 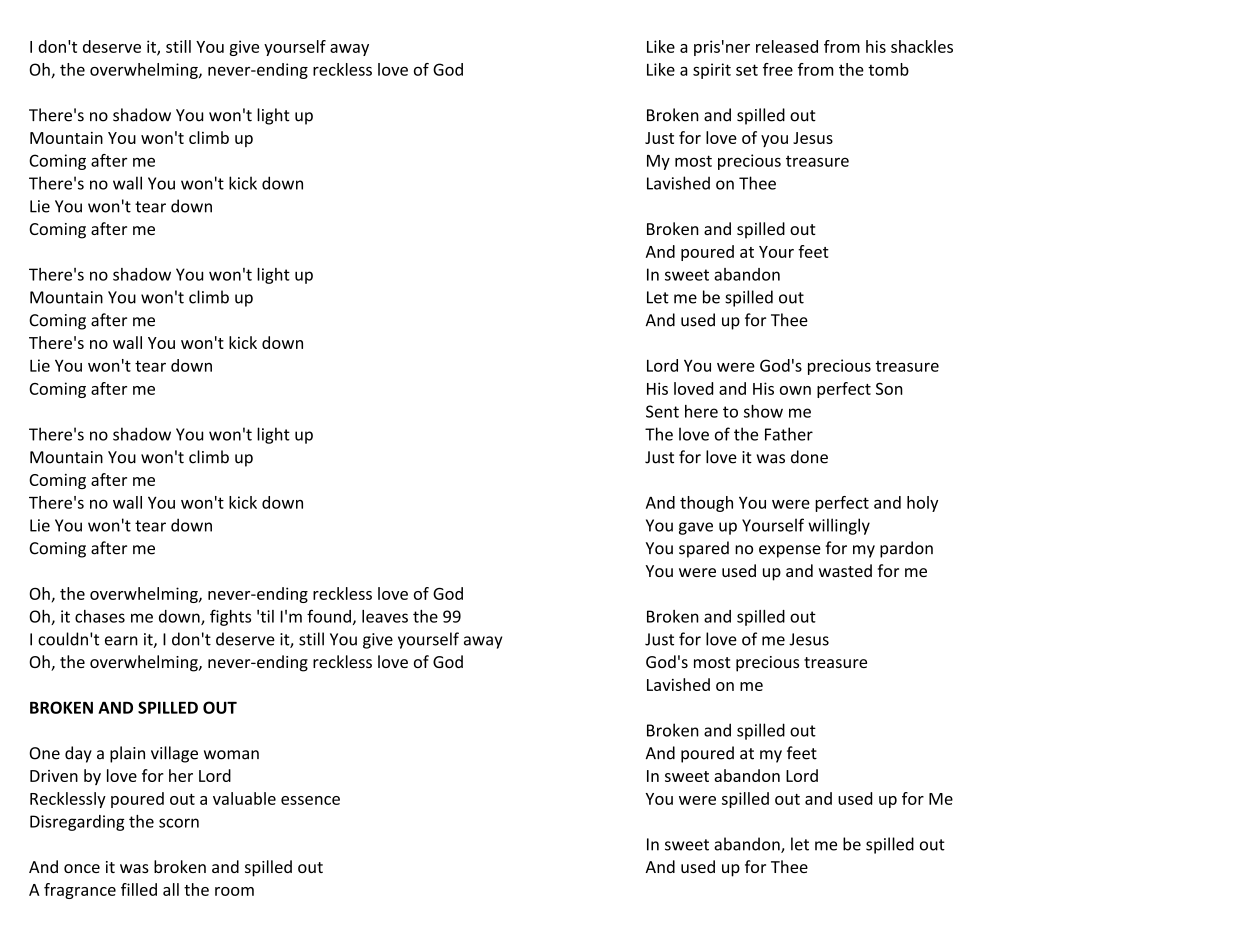 I want to click on Sent, so click(x=662, y=411).
